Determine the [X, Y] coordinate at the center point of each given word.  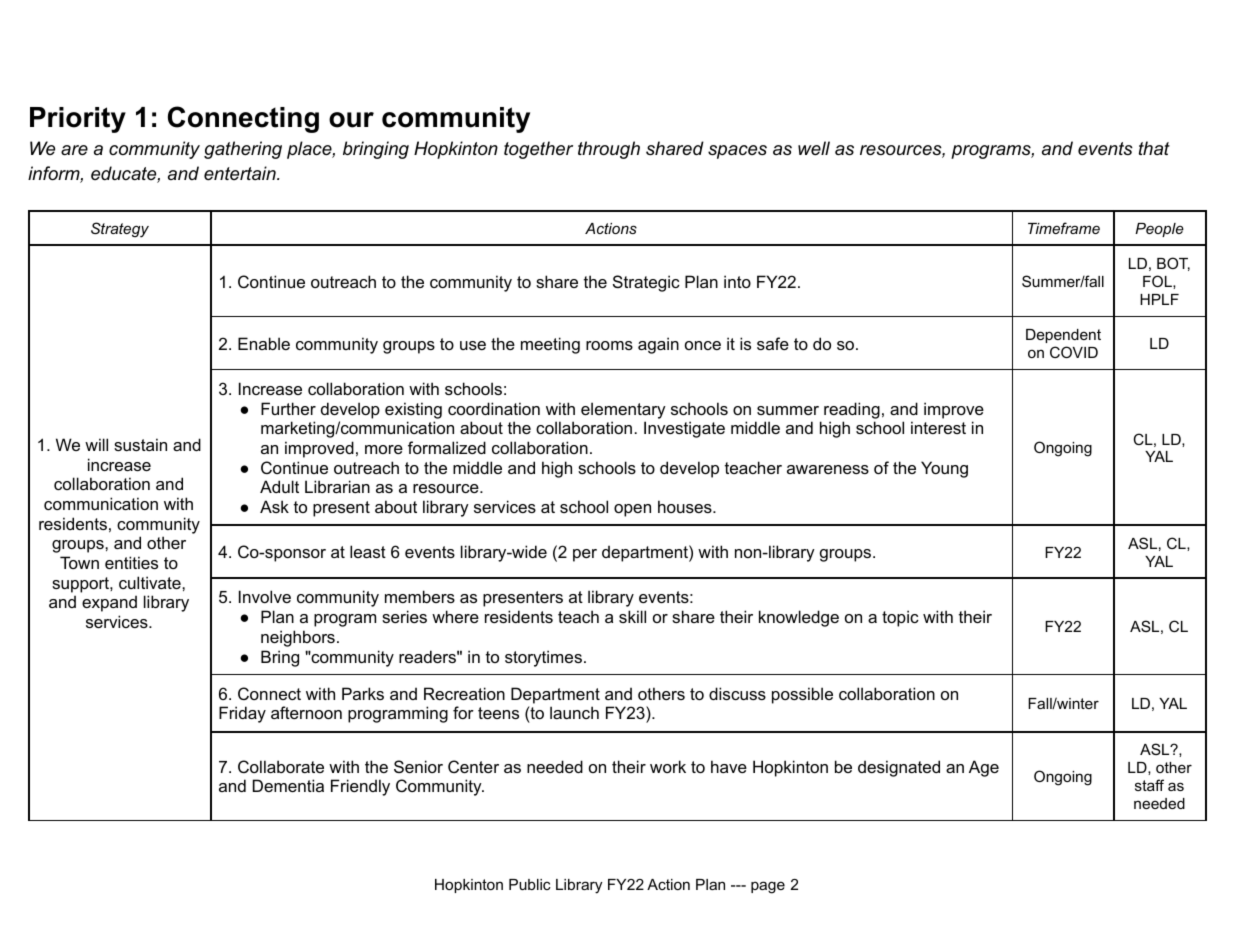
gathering [243, 150]
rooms [609, 345]
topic [900, 618]
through [609, 150]
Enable [264, 343]
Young [944, 469]
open [632, 510]
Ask [274, 506]
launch [574, 712]
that [1154, 148]
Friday [242, 714]
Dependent [1063, 336]
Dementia [288, 785]
